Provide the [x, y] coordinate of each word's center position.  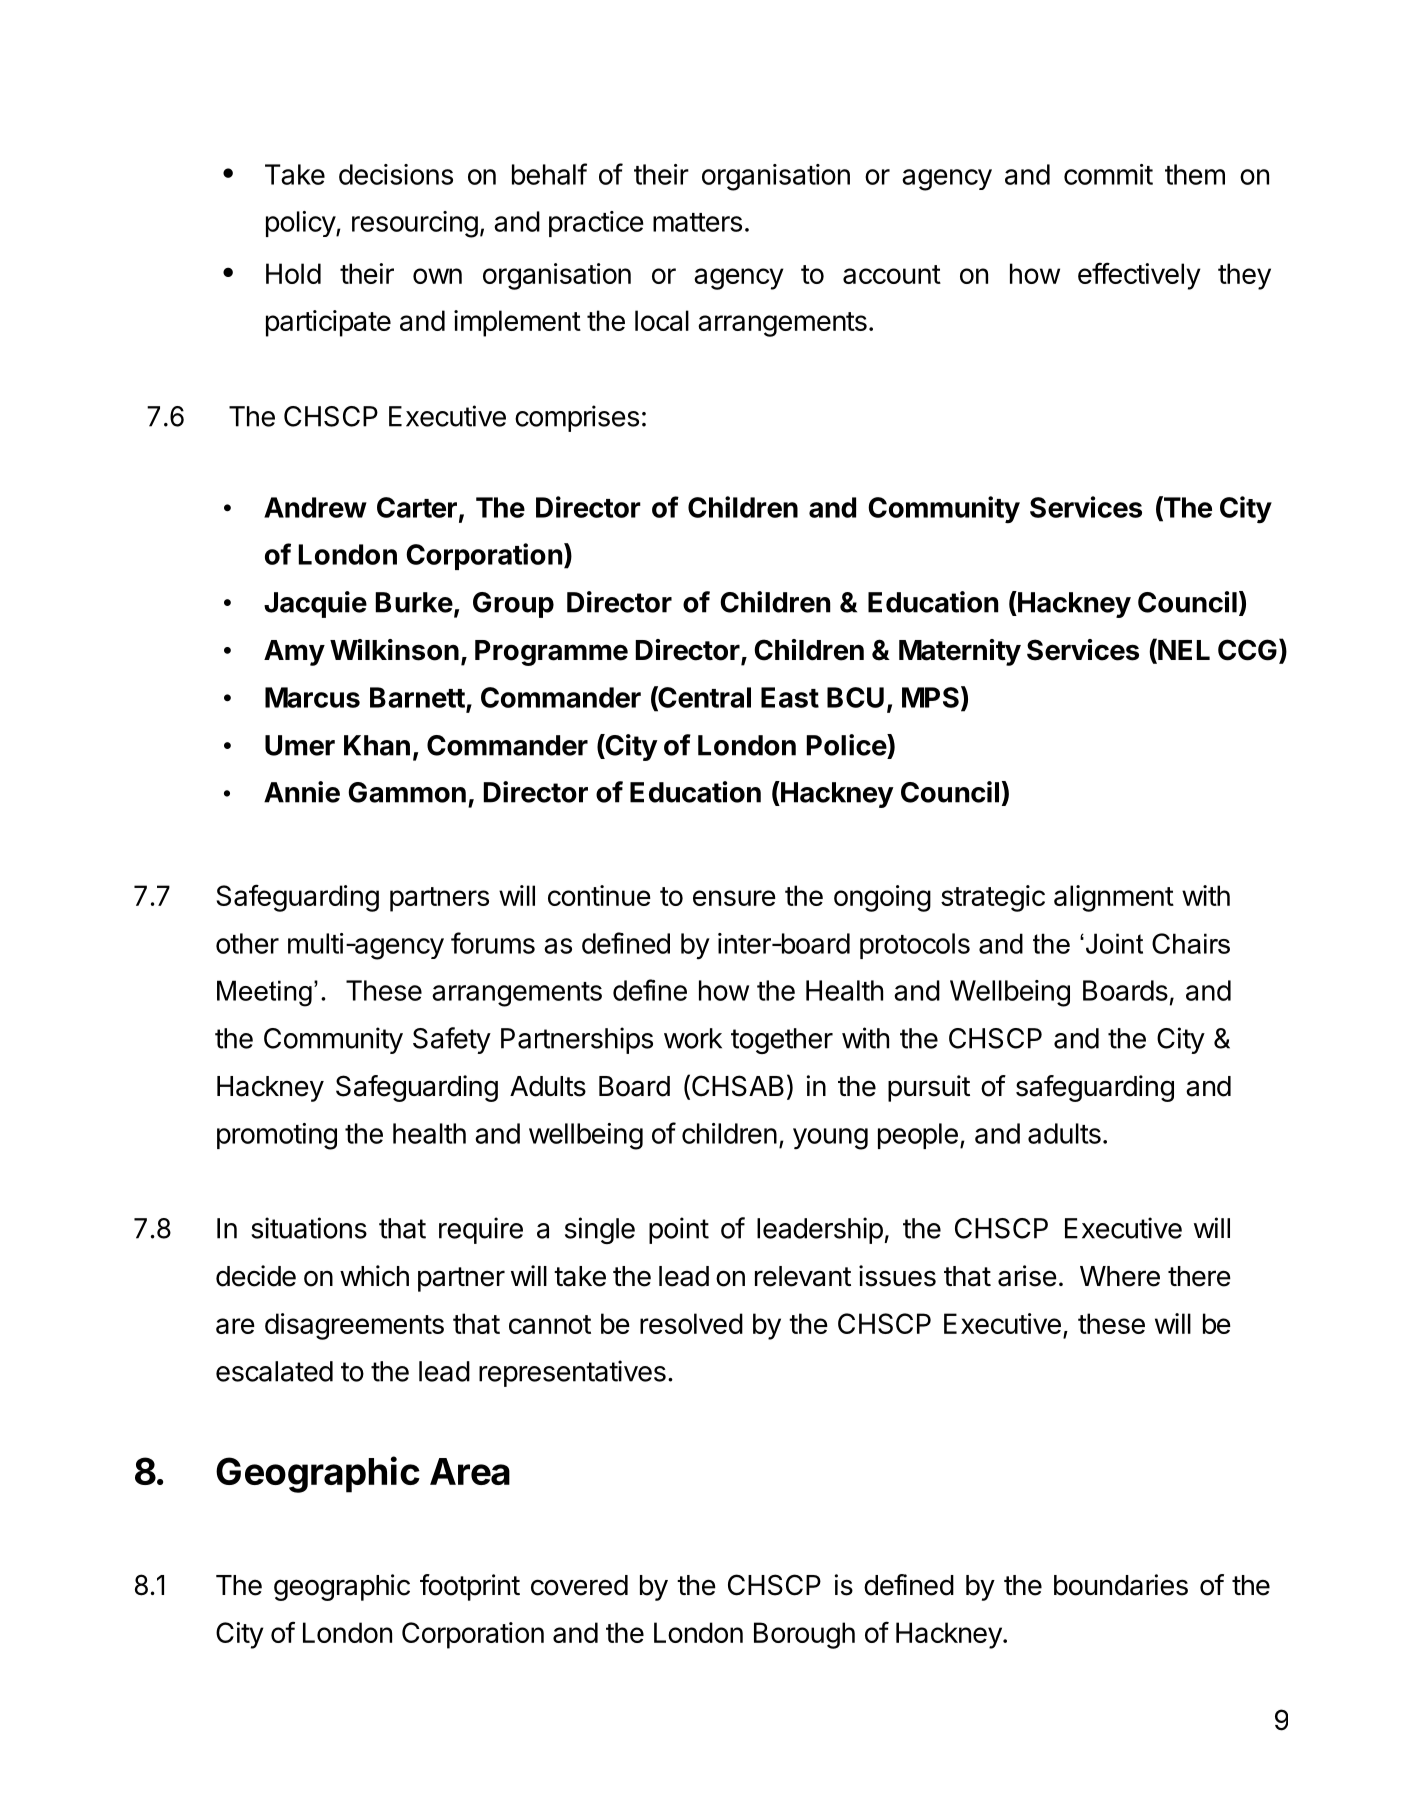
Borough [804, 1635]
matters [697, 222]
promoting [277, 1136]
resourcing [415, 224]
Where [1120, 1276]
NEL [1183, 649]
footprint [470, 1587]
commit [1108, 174]
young [830, 1139]
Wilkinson [394, 650]
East [790, 697]
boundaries [1121, 1585]
